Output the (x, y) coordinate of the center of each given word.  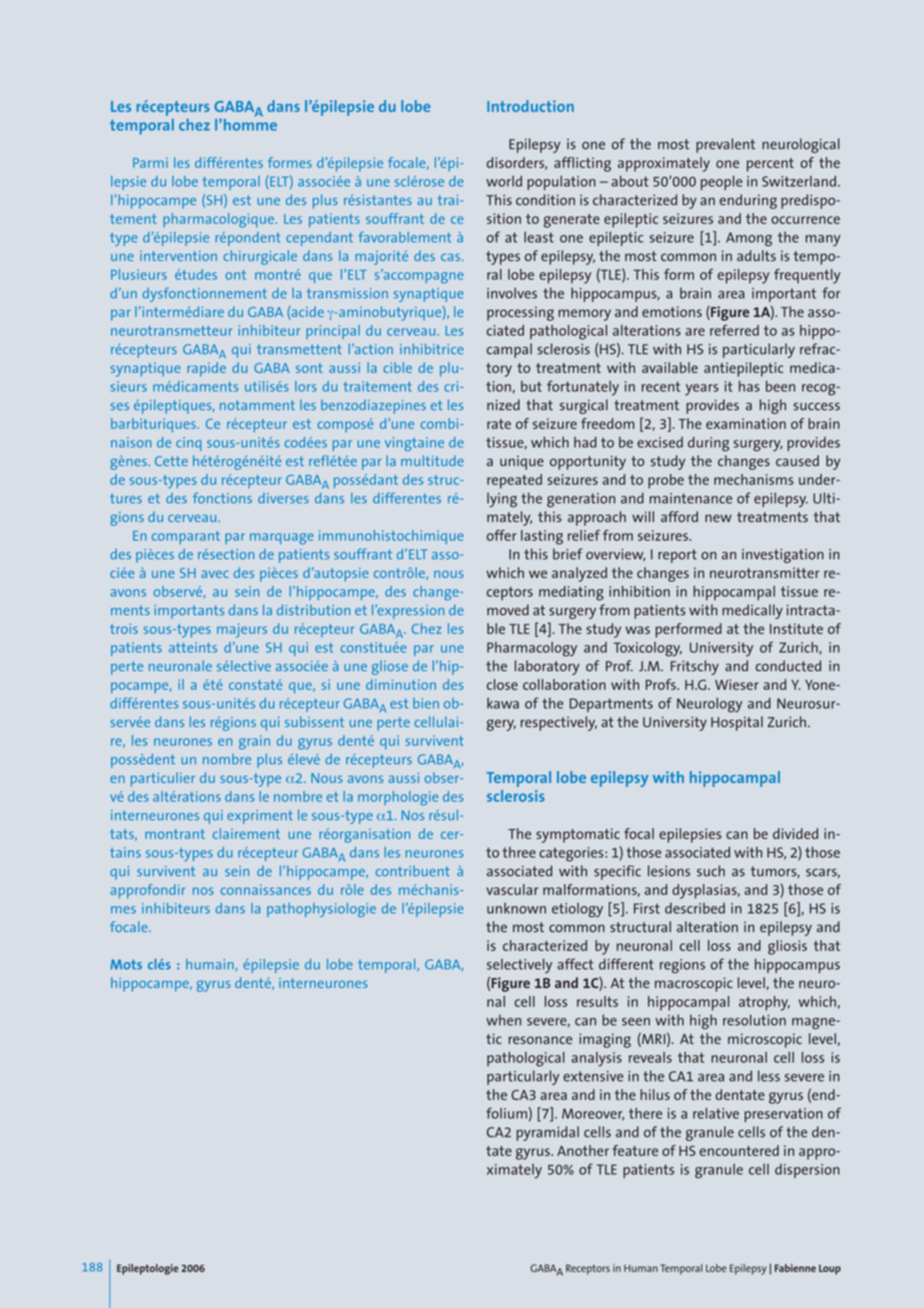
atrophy (764, 1003)
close (502, 684)
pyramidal (547, 1133)
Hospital (737, 723)
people (721, 182)
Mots (126, 964)
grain (254, 742)
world (504, 181)
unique (522, 463)
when (503, 1020)
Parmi (150, 162)
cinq (189, 444)
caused (797, 461)
